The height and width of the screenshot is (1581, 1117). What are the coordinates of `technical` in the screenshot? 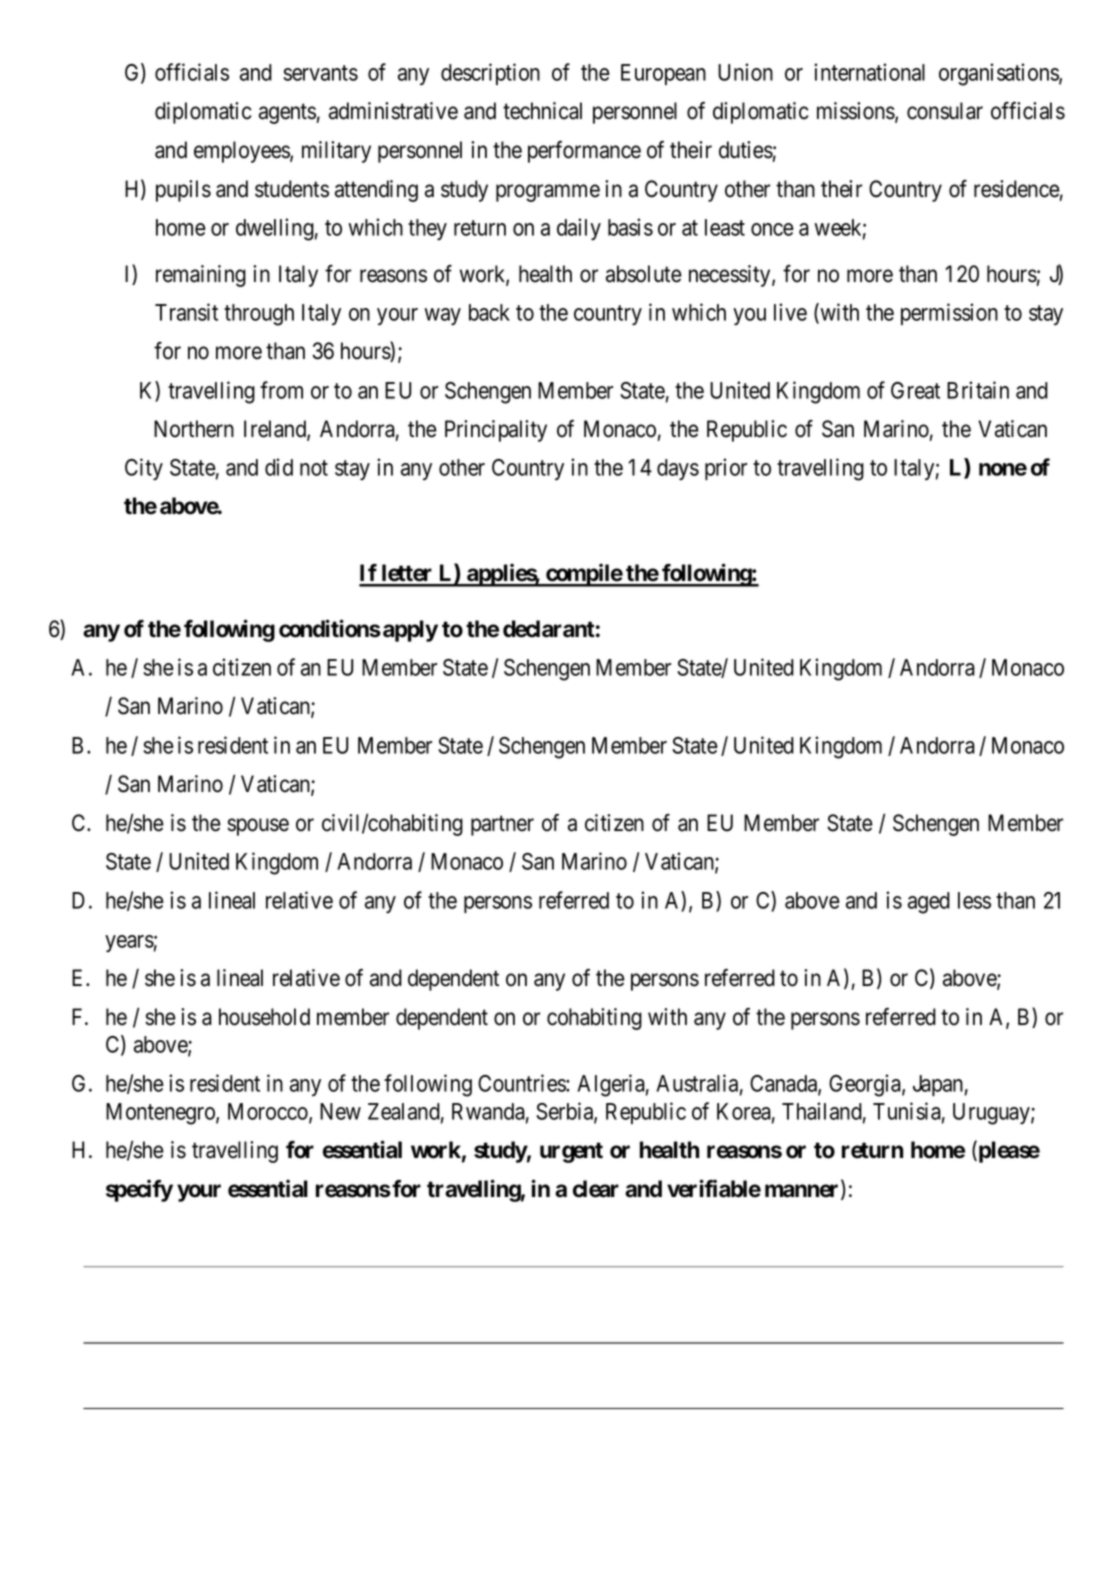 It's located at (542, 111).
